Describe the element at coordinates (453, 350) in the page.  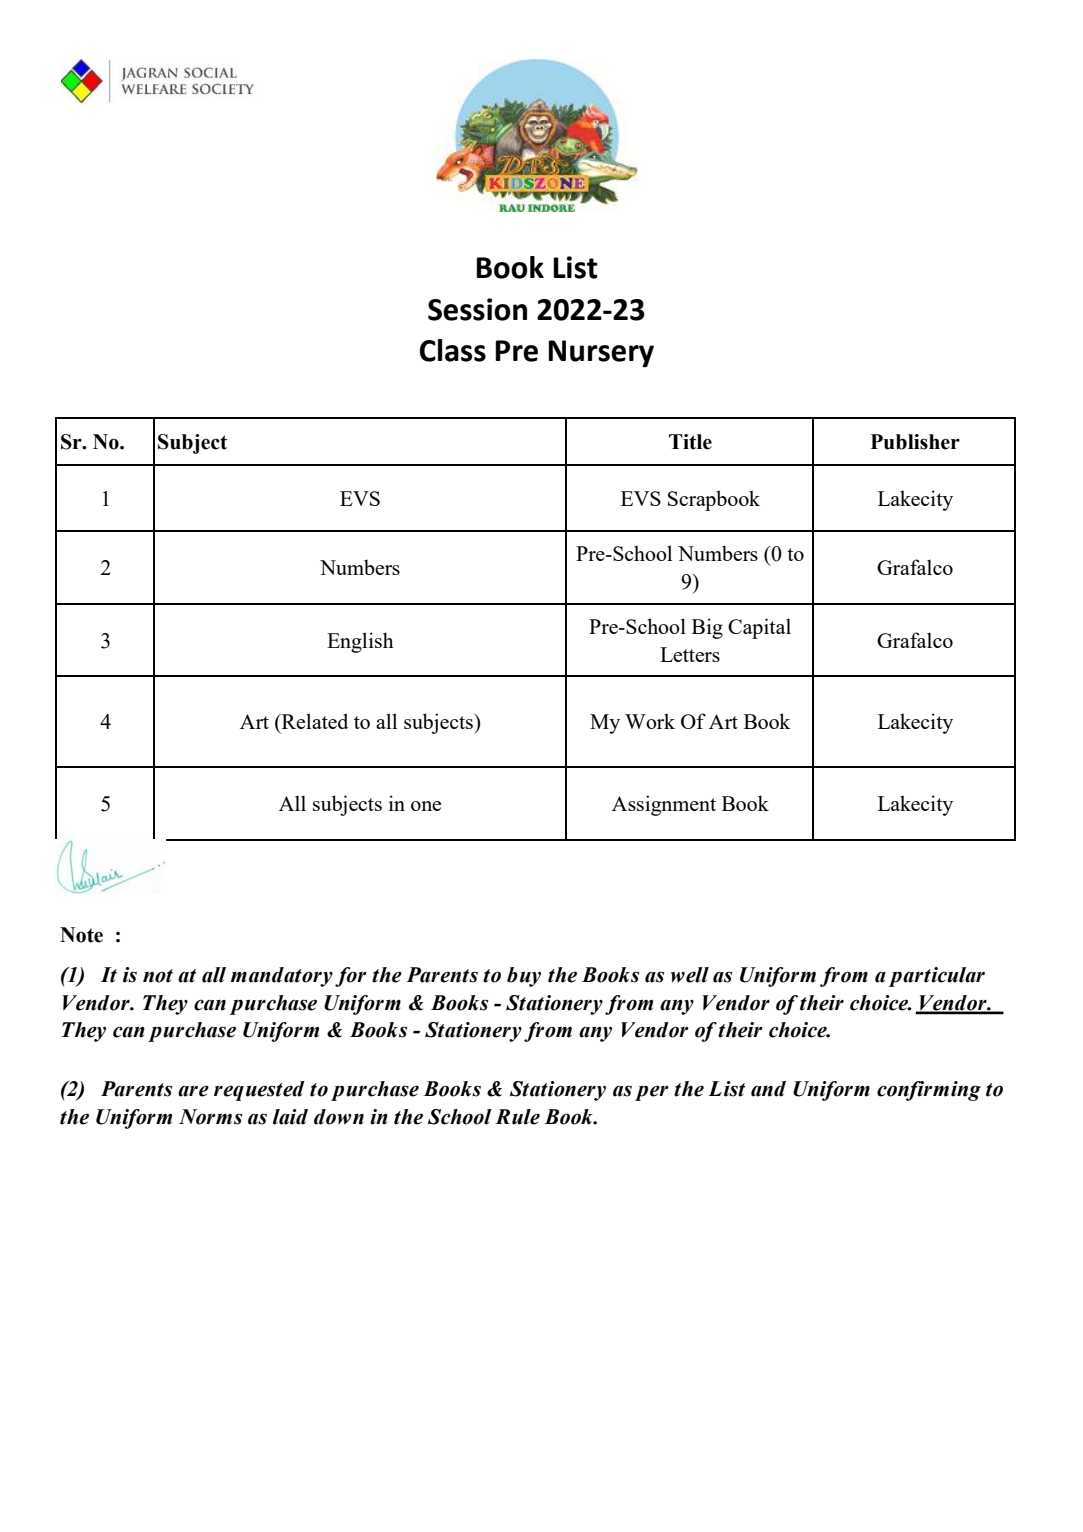
I see `Class` at that location.
